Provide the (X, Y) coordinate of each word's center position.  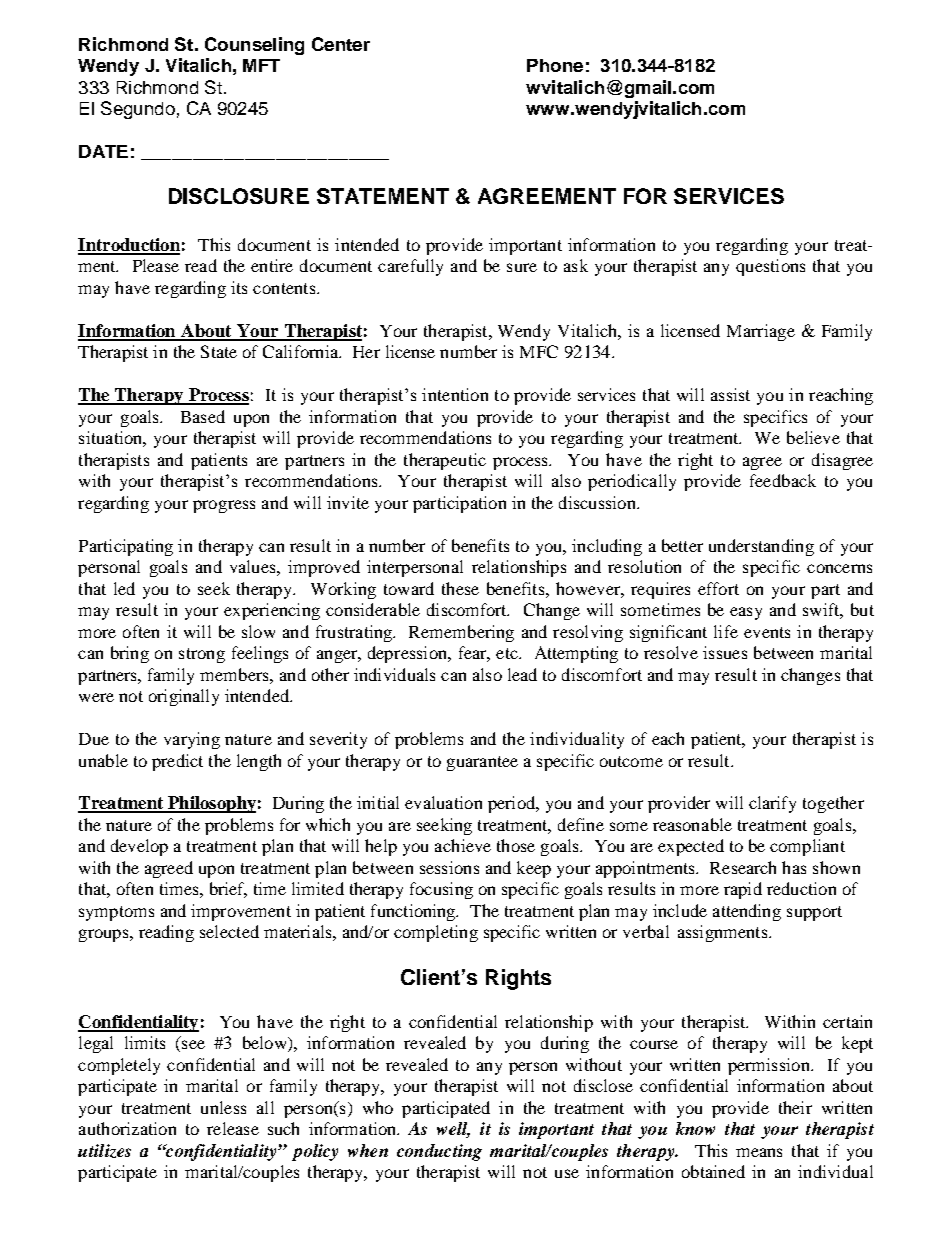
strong (202, 655)
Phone (555, 65)
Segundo (138, 110)
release (233, 1128)
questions (770, 267)
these (460, 588)
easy (746, 613)
